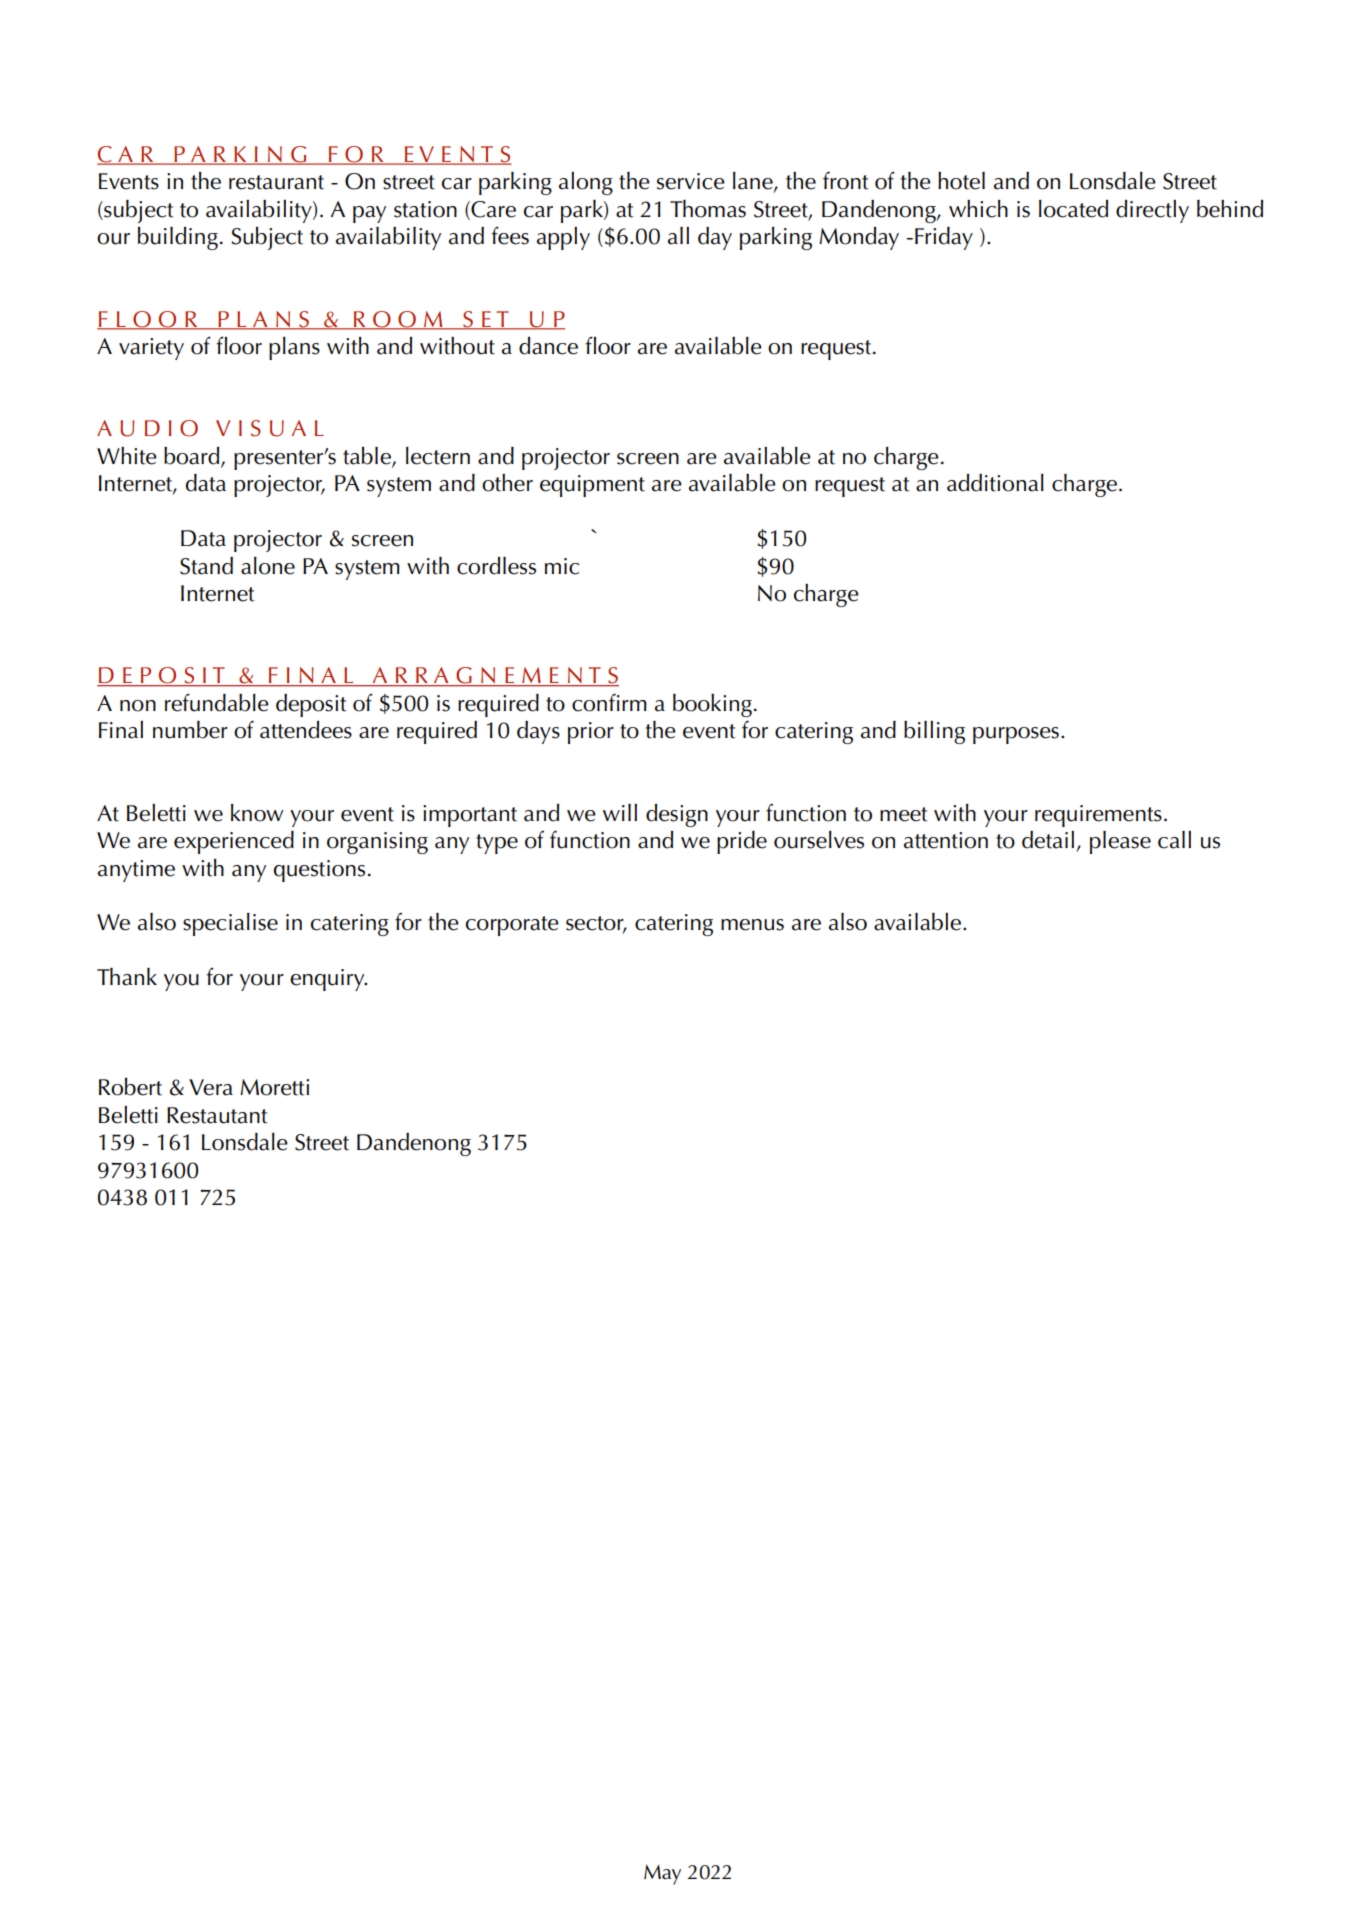 The width and height of the screenshot is (1362, 1926). I want to click on restaurant, so click(276, 182).
